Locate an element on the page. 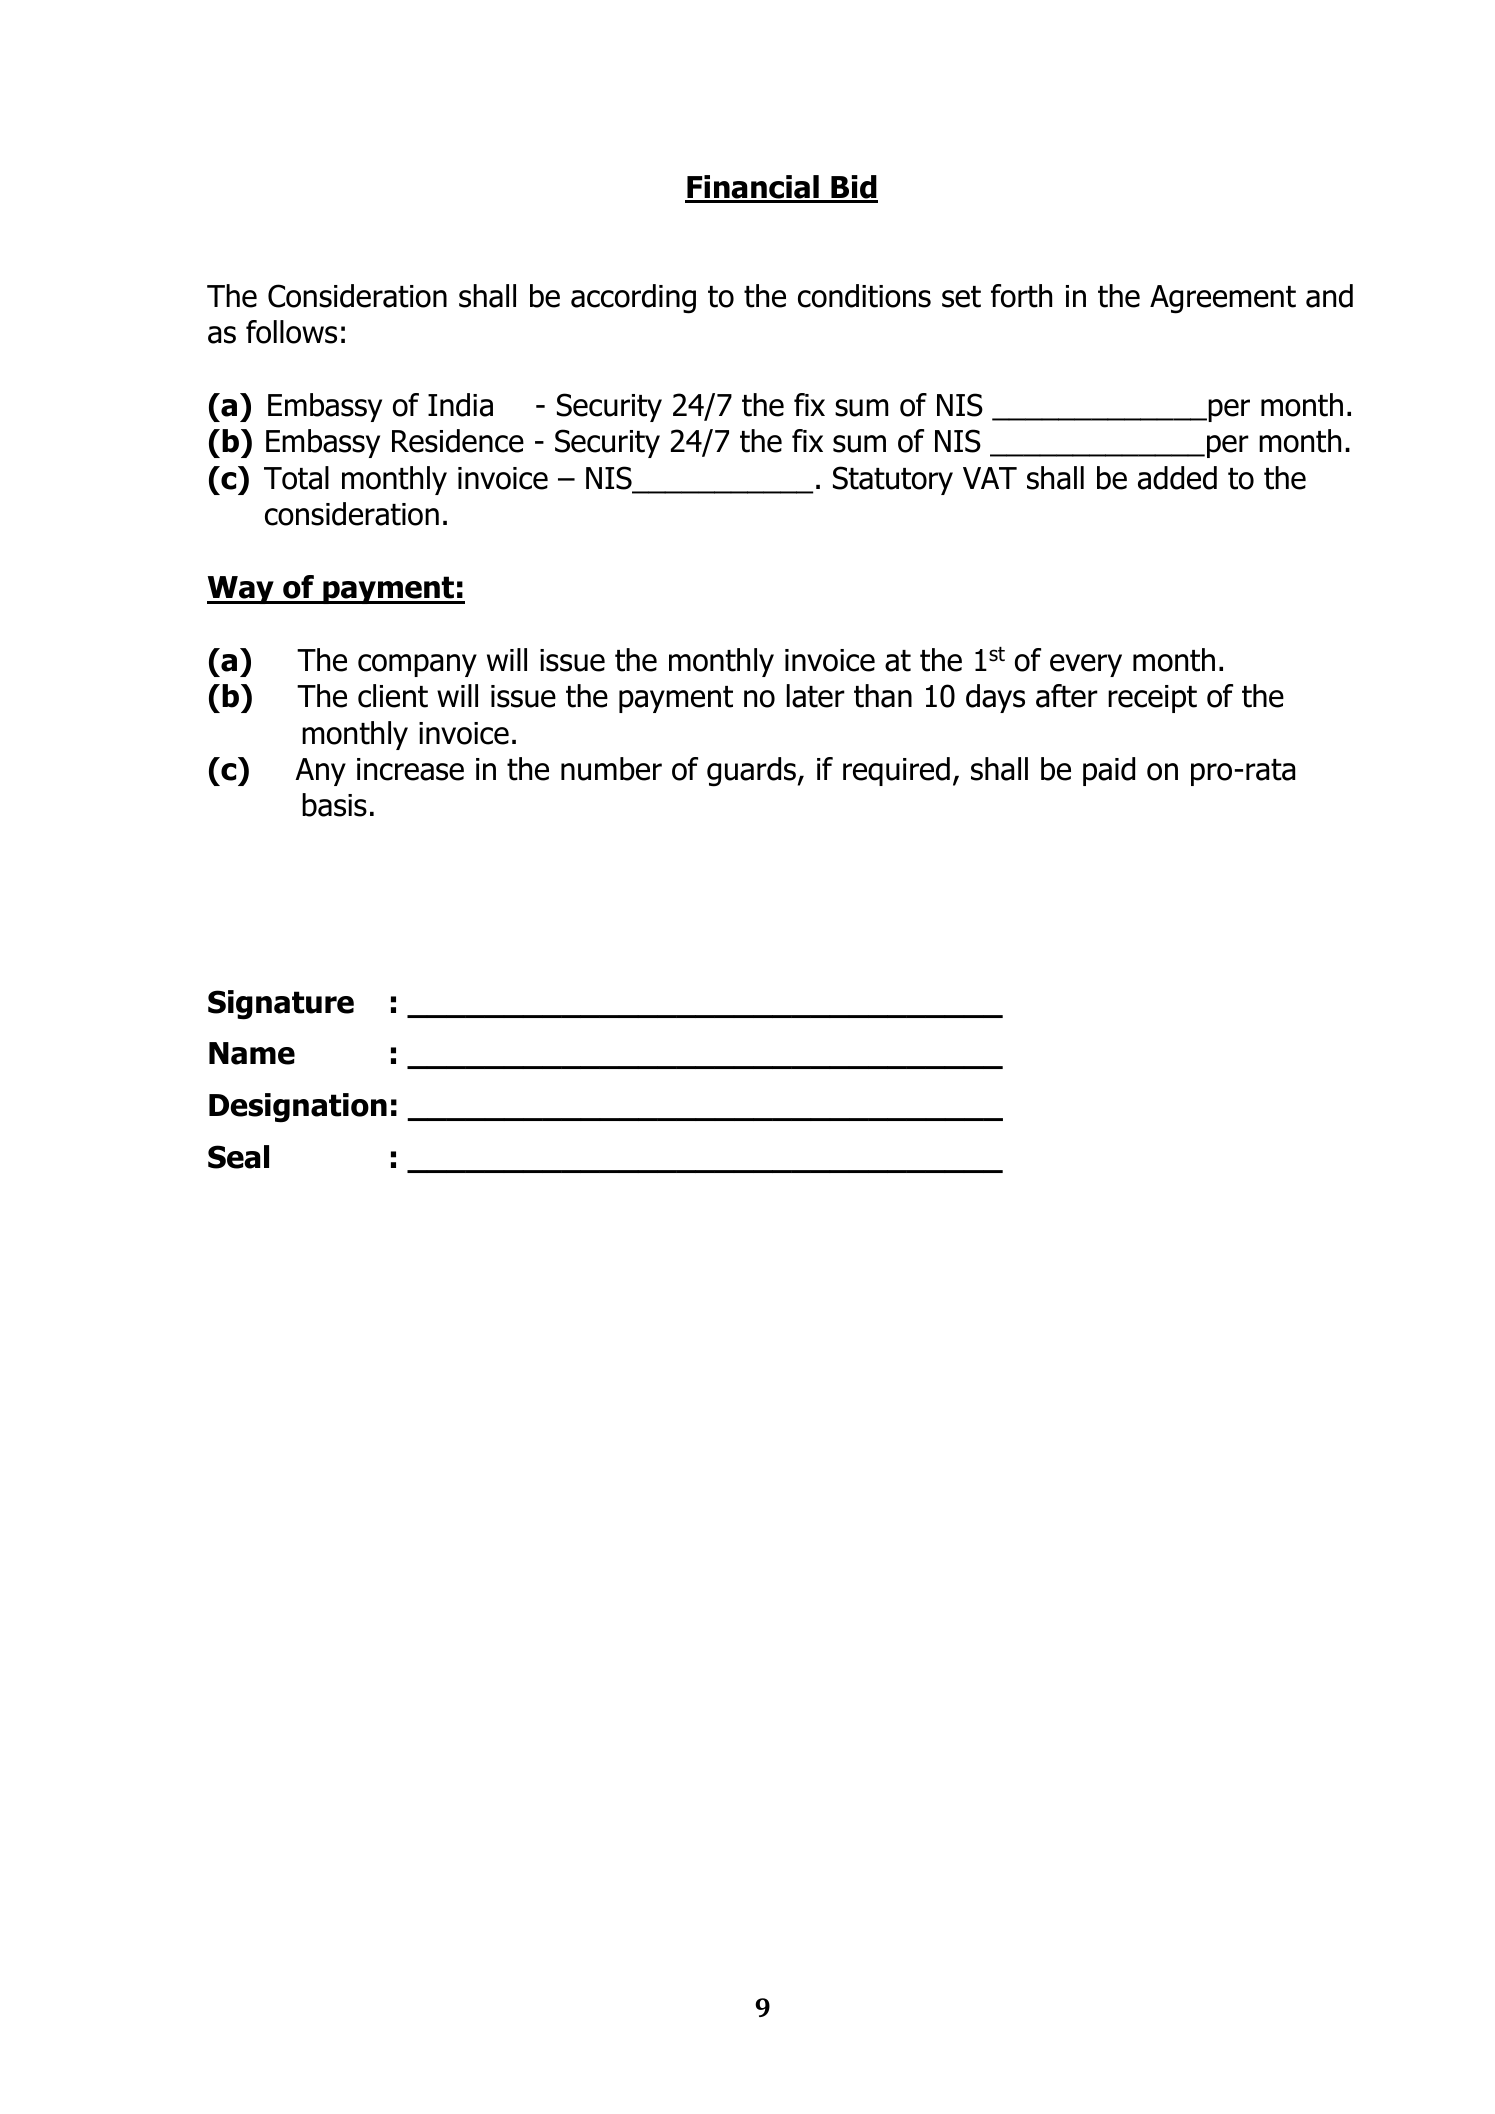  paid is located at coordinates (1109, 771).
